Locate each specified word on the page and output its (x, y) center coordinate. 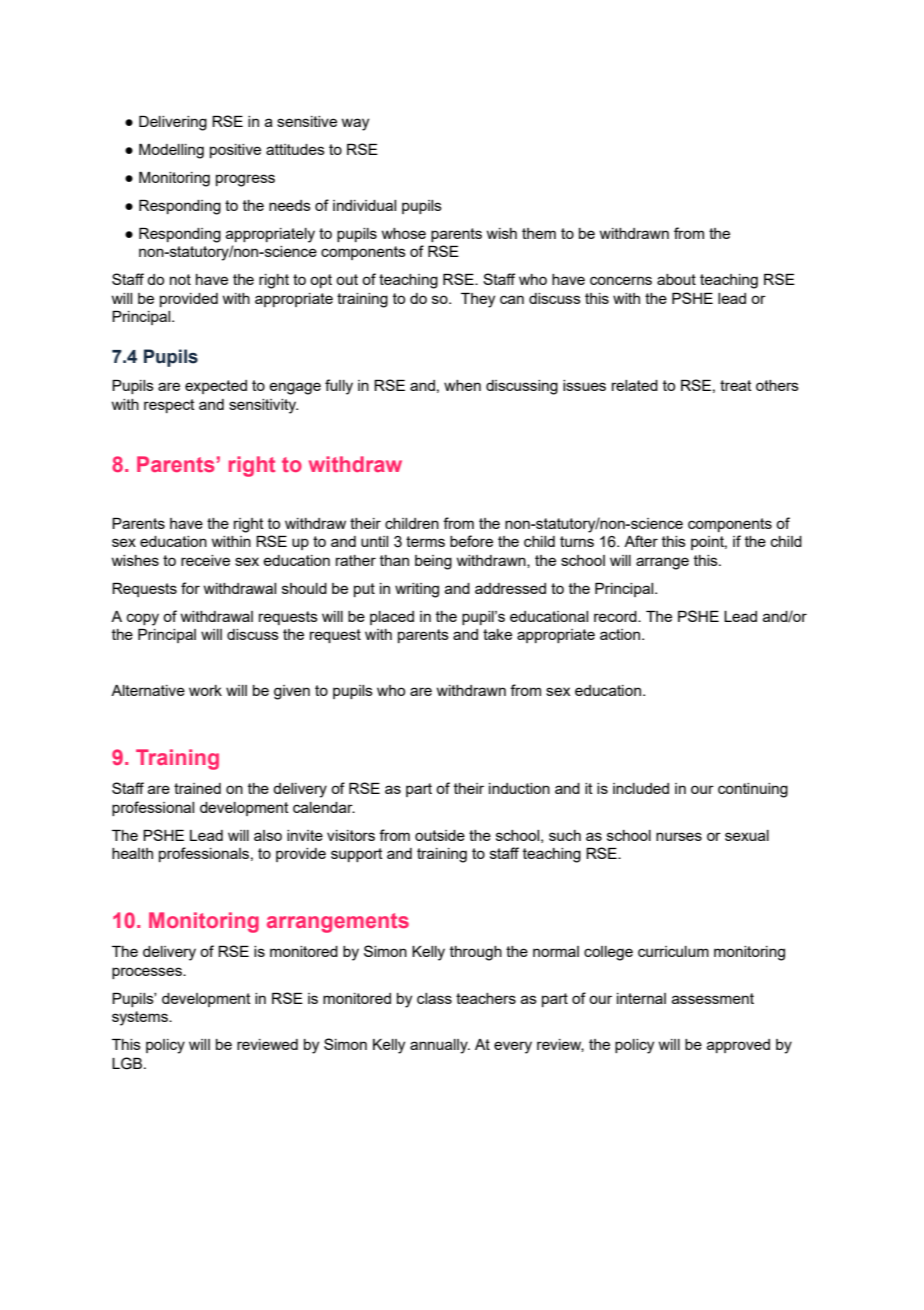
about (676, 279)
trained (197, 788)
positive (235, 151)
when (462, 385)
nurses (679, 836)
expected (216, 387)
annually (440, 1046)
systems (141, 1018)
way (355, 124)
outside (440, 835)
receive (205, 560)
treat (736, 385)
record (616, 616)
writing (417, 590)
